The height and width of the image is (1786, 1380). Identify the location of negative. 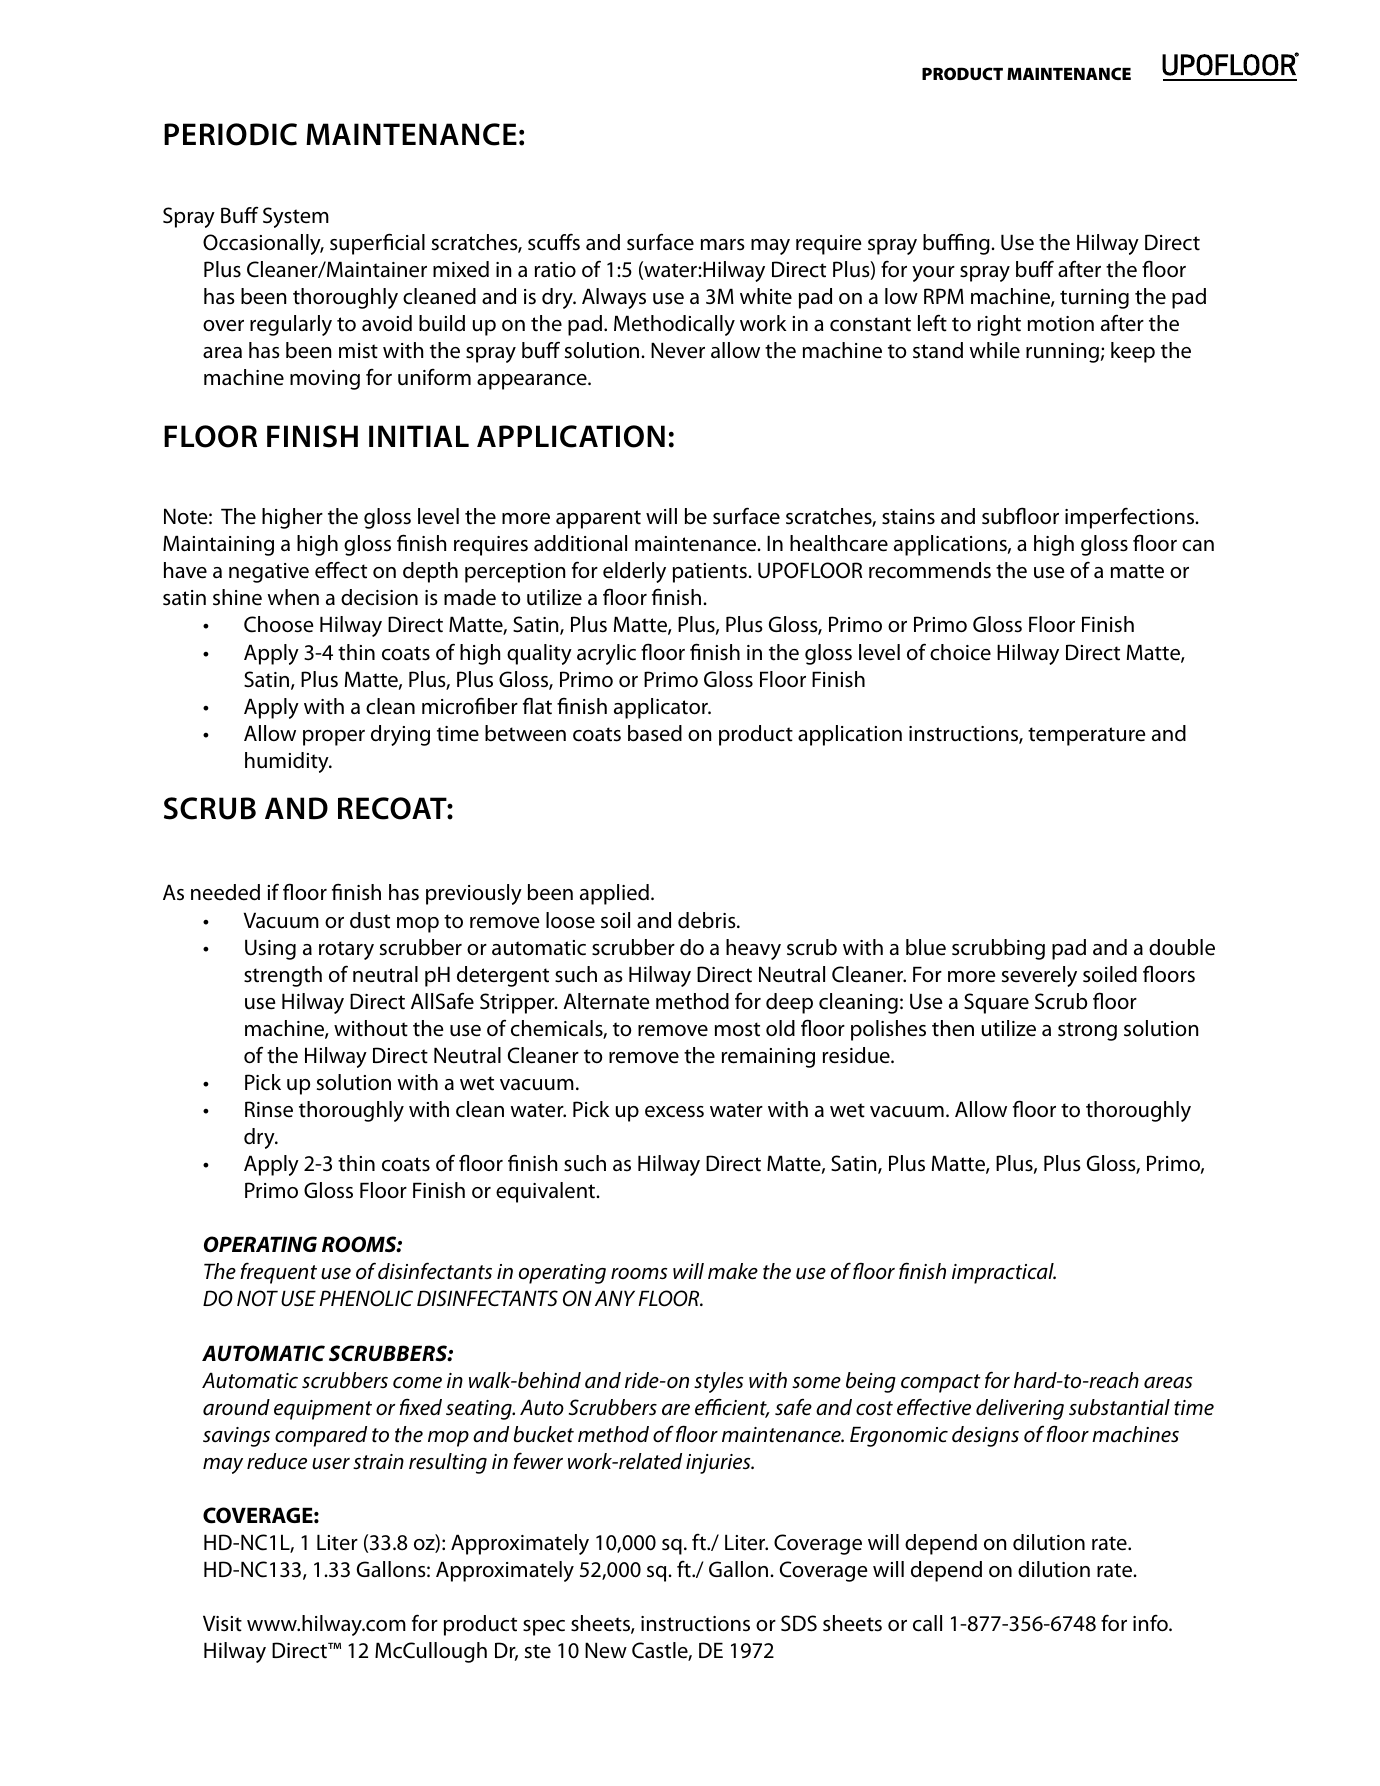
(269, 573).
